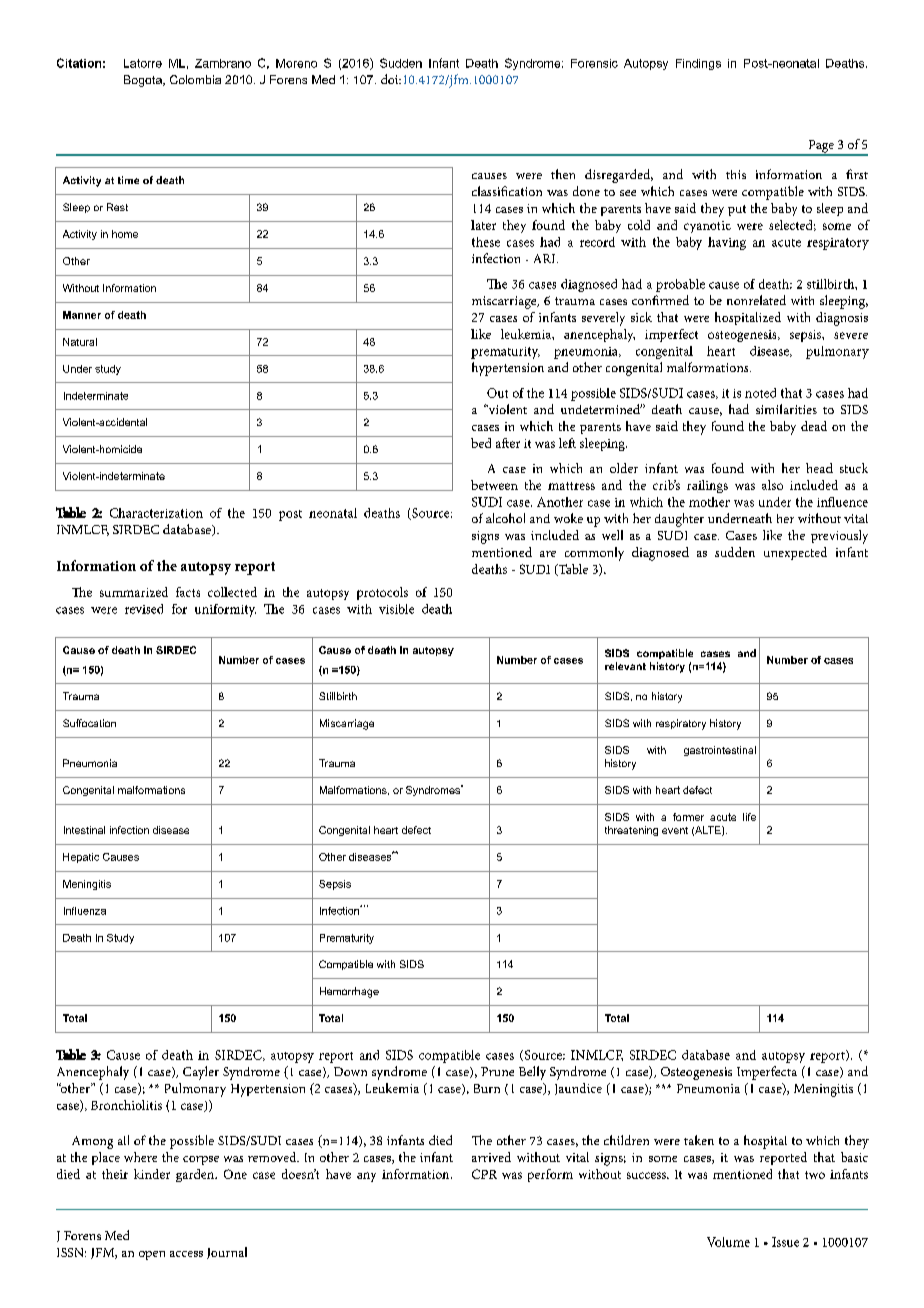  Describe the element at coordinates (625, 666) in the page. I see `relevant` at that location.
